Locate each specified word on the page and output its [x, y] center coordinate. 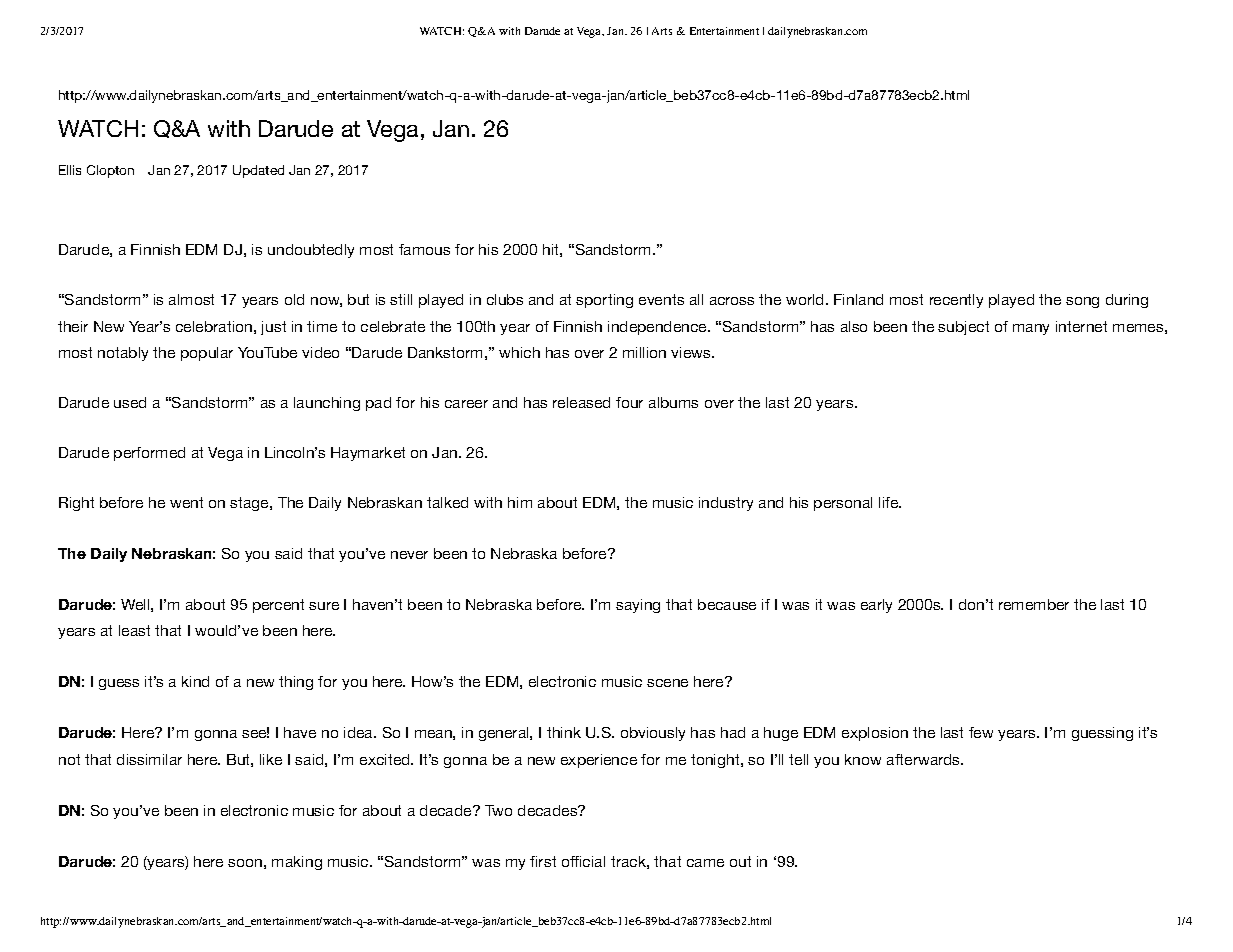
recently [956, 301]
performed [149, 454]
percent [278, 606]
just [273, 328]
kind [195, 681]
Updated [258, 171]
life [890, 502]
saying [638, 606]
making [297, 863]
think [564, 732]
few [981, 732]
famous [424, 249]
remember [1034, 604]
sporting [604, 301]
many [1031, 329]
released [581, 402]
